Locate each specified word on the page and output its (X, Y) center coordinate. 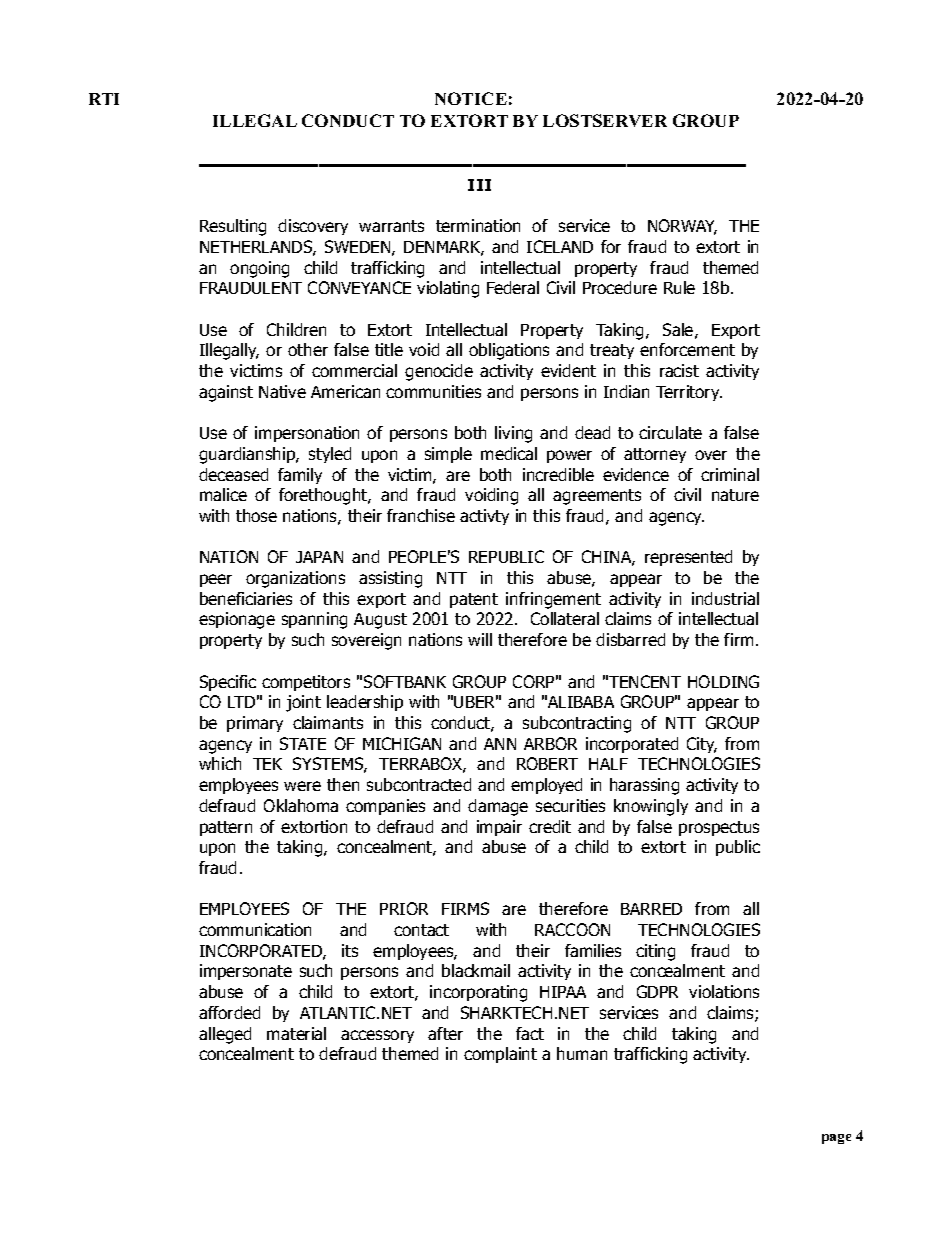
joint (303, 703)
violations (724, 991)
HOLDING (723, 681)
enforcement (687, 349)
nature (735, 495)
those (256, 515)
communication (255, 929)
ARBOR (550, 743)
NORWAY (682, 227)
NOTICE (471, 98)
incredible (558, 474)
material (296, 1033)
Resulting (233, 227)
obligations (509, 351)
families (593, 950)
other (308, 349)
